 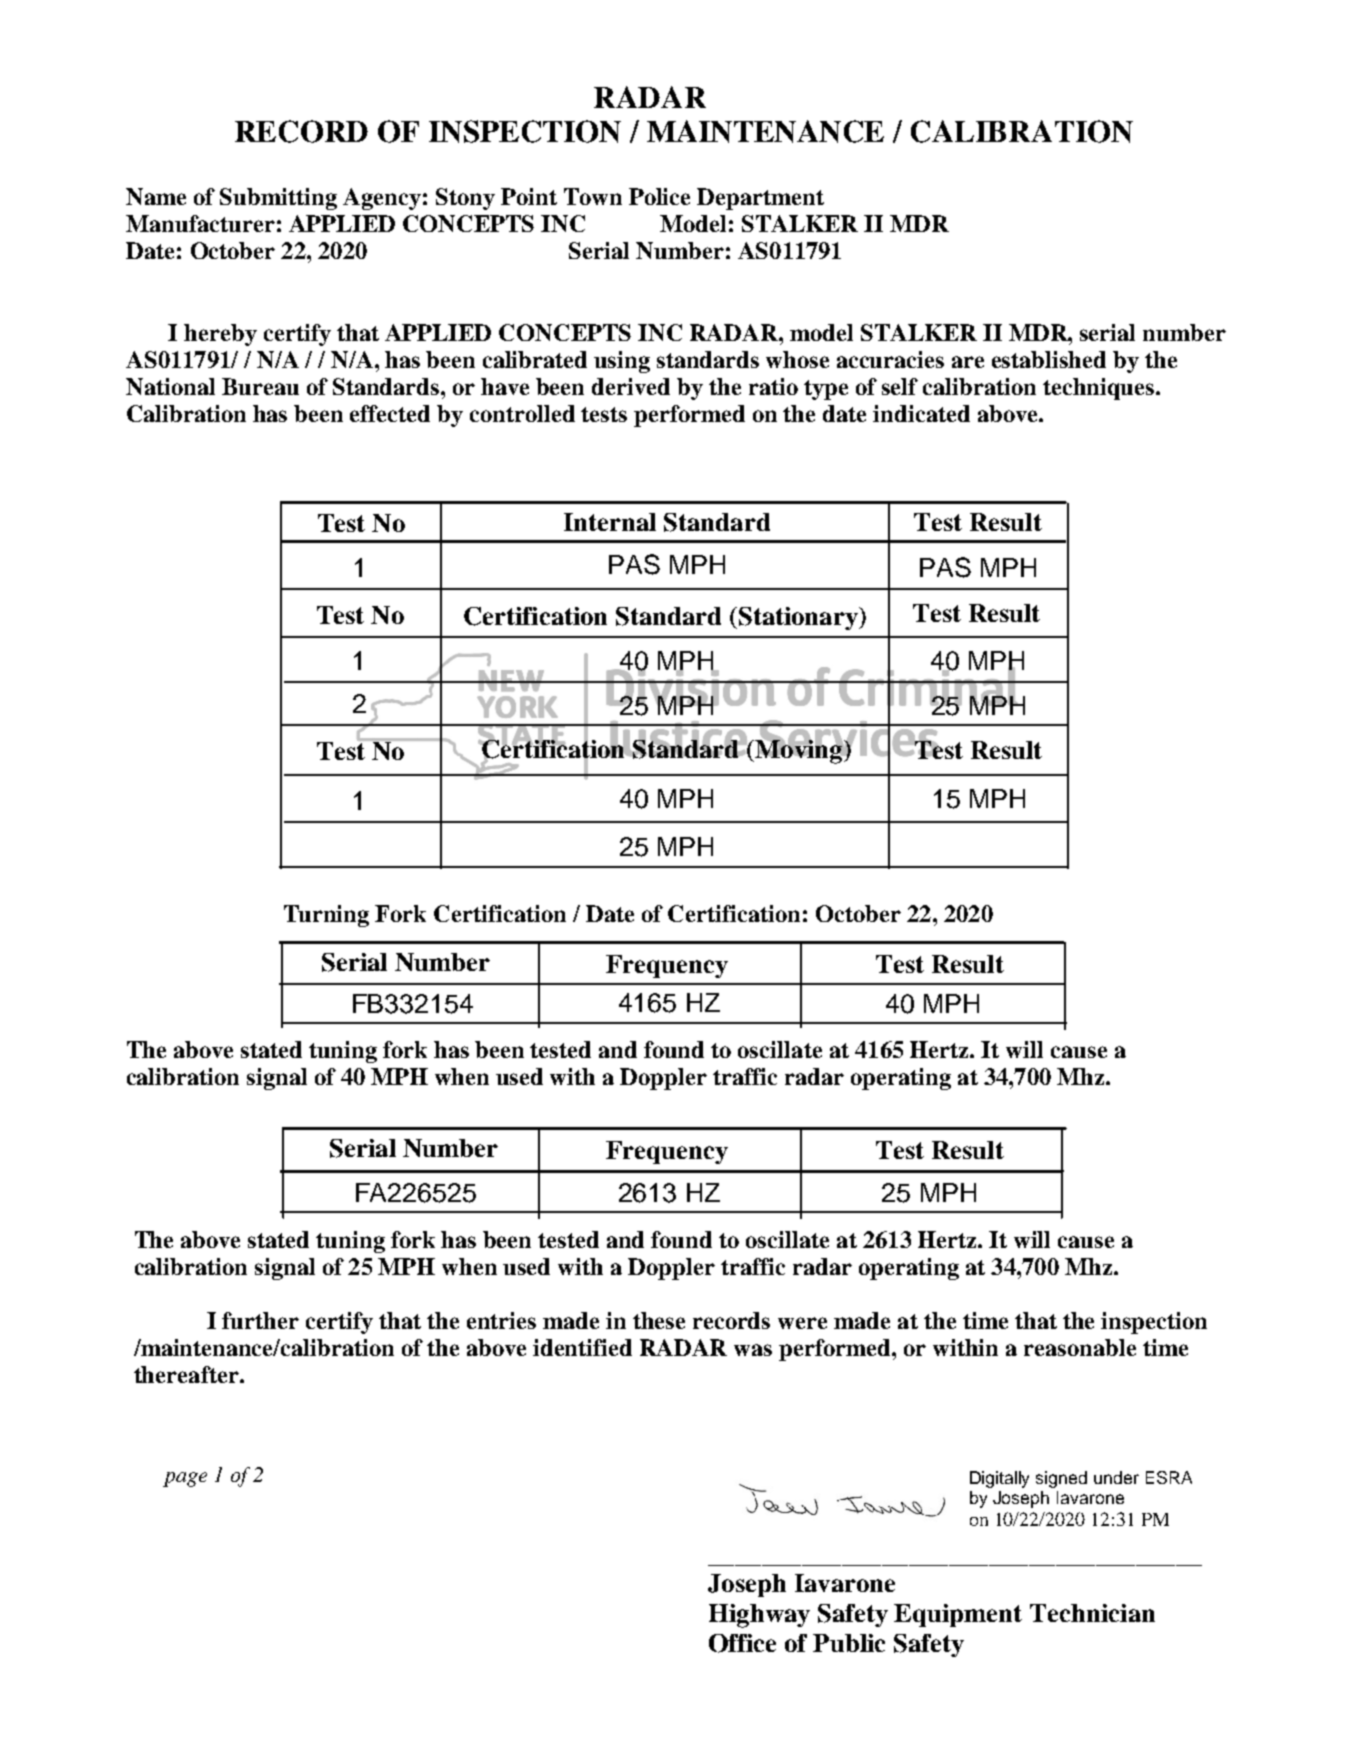 What do you see at coordinates (1049, 359) in the screenshot?
I see `established` at bounding box center [1049, 359].
